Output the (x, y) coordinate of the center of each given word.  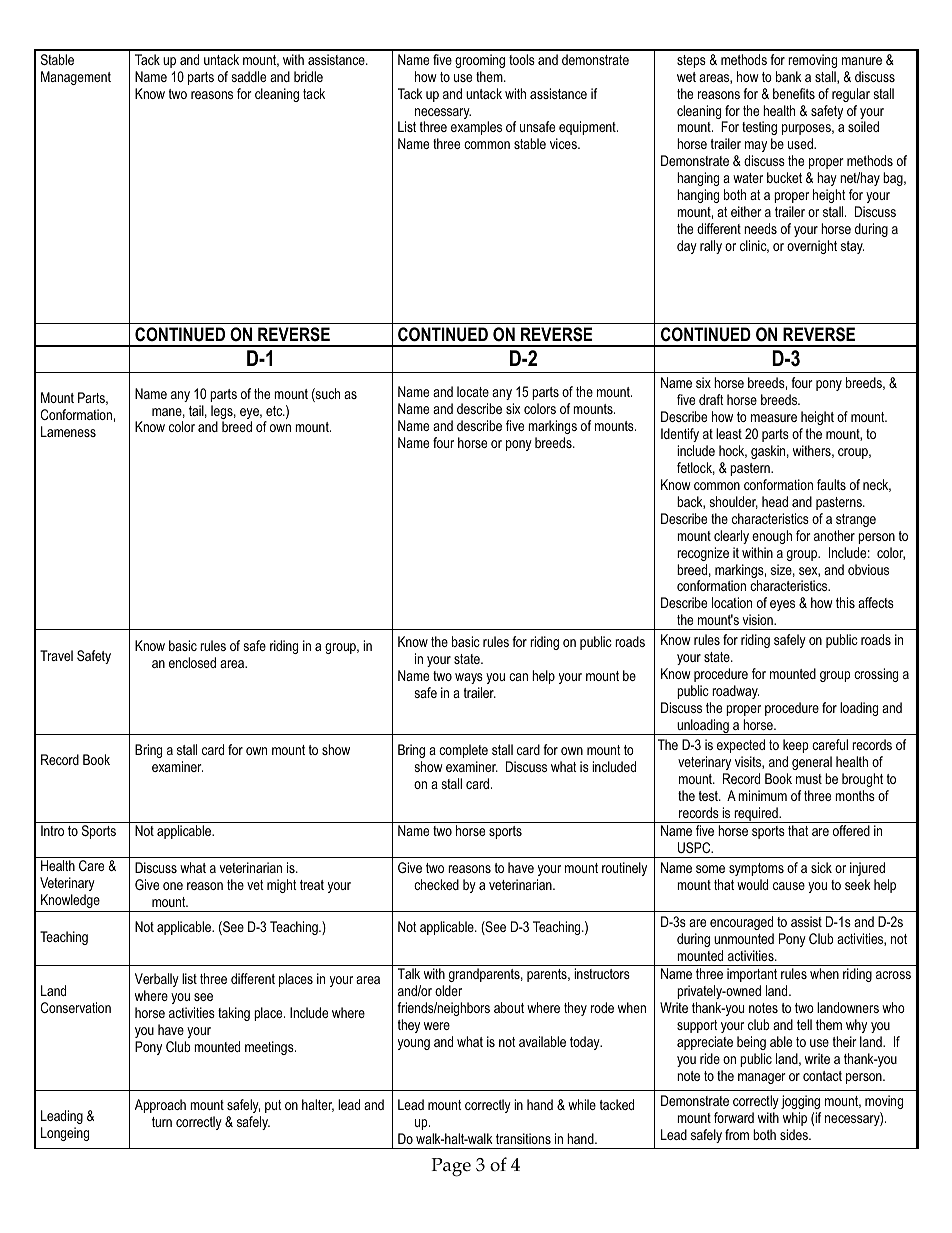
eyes (782, 605)
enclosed (192, 662)
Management (76, 78)
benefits (794, 93)
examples (476, 128)
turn (162, 1122)
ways (469, 678)
